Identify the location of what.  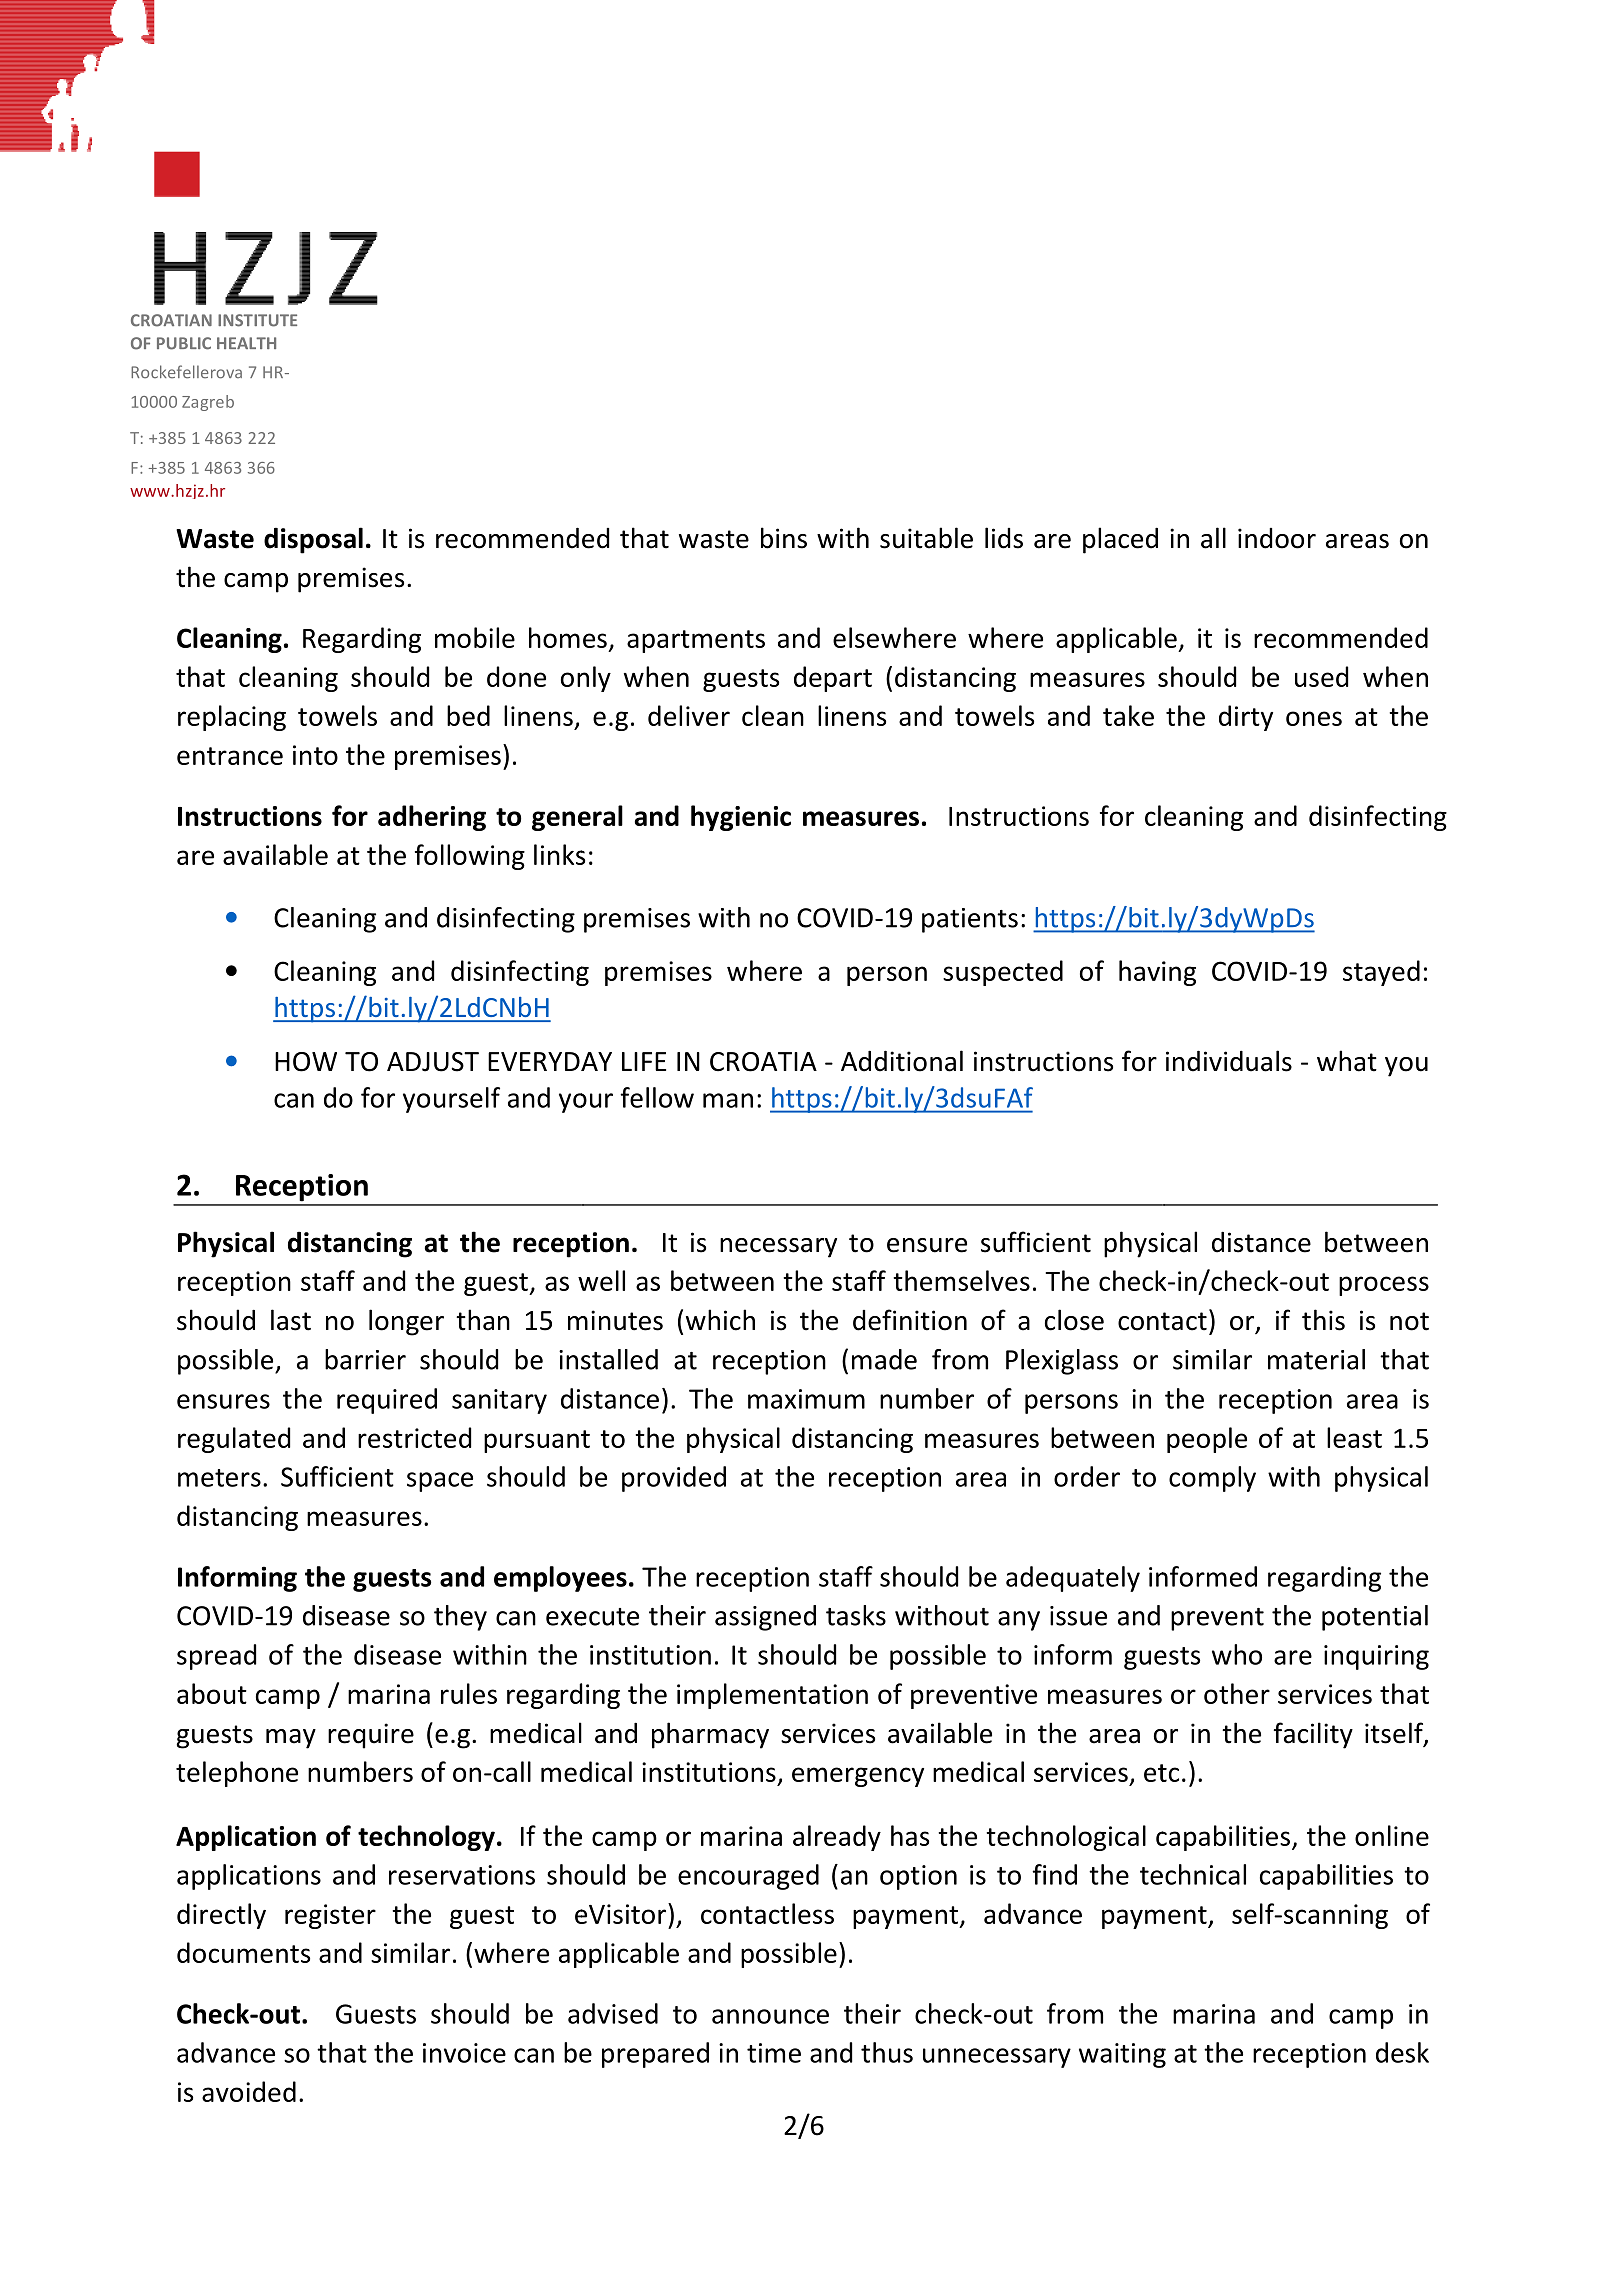
(1347, 1061).
